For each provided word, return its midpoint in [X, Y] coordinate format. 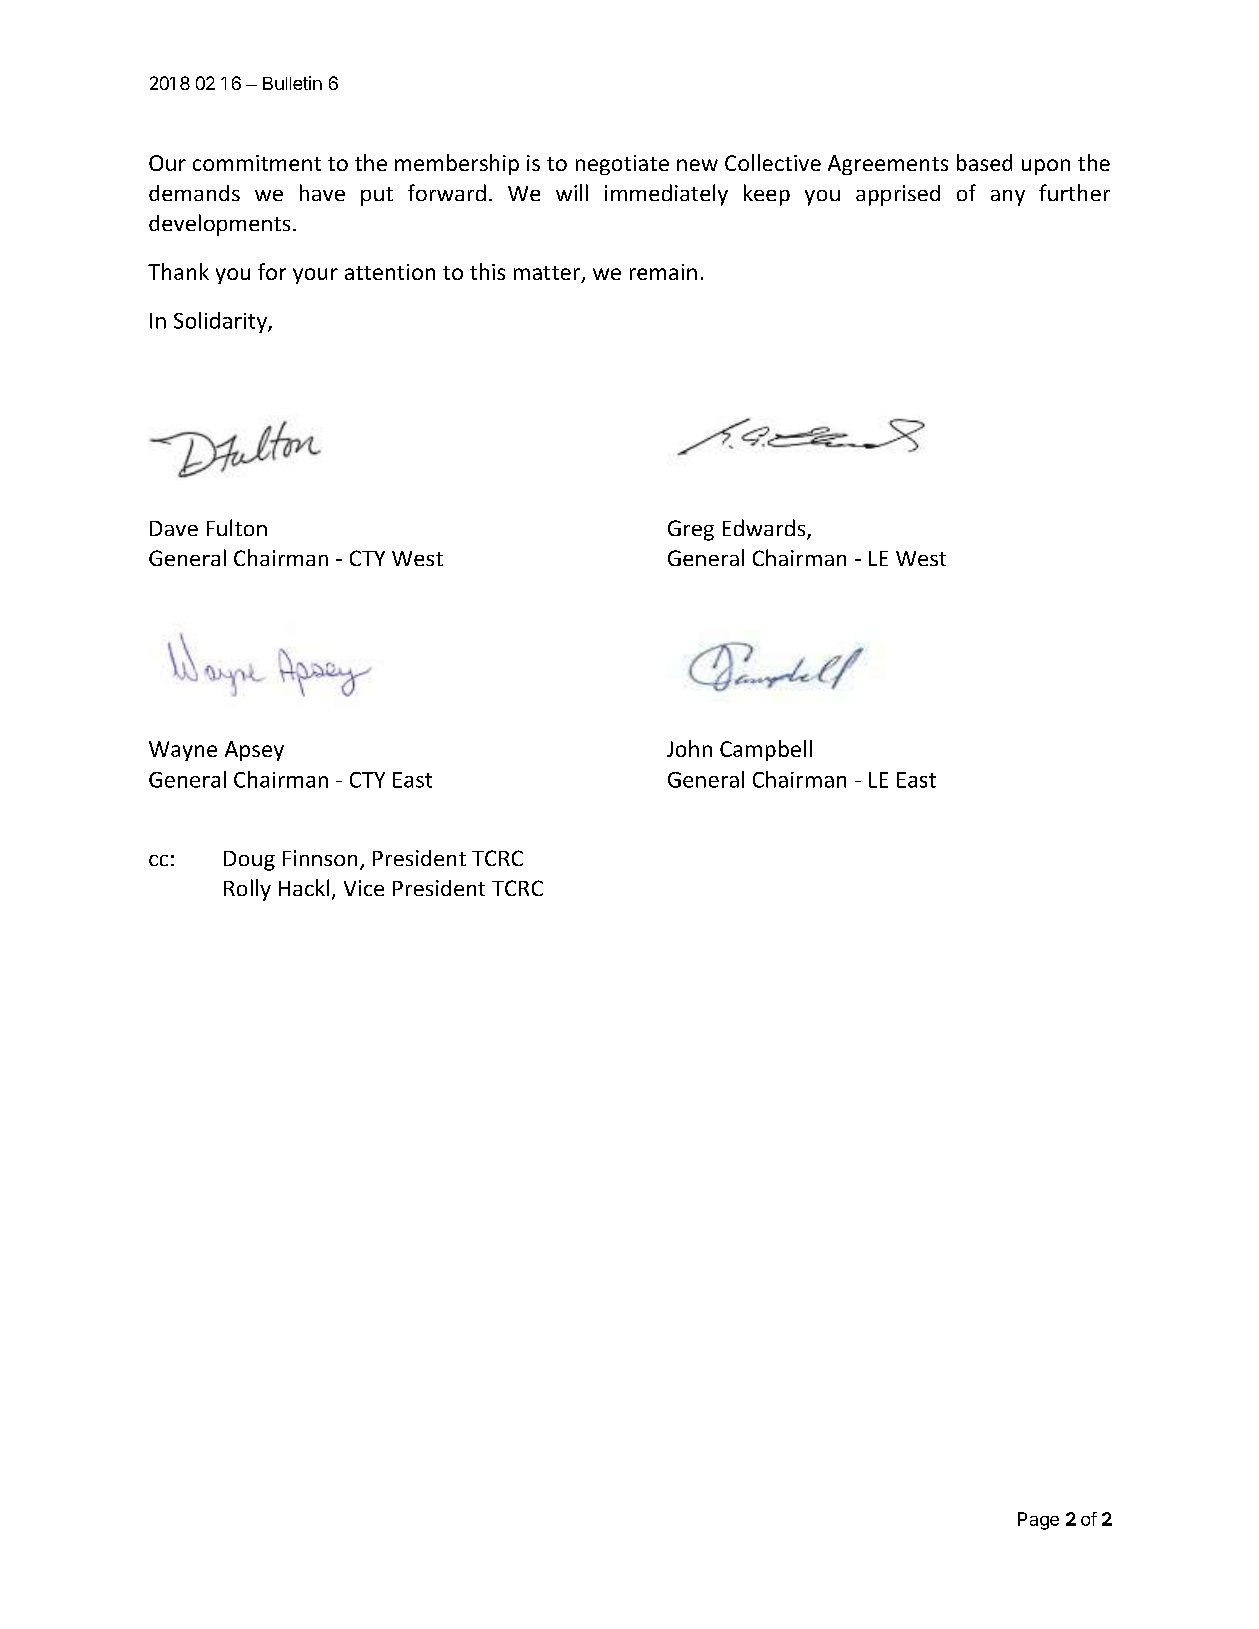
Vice [364, 888]
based [984, 162]
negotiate [622, 165]
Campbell [766, 750]
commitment [257, 163]
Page [1038, 1521]
